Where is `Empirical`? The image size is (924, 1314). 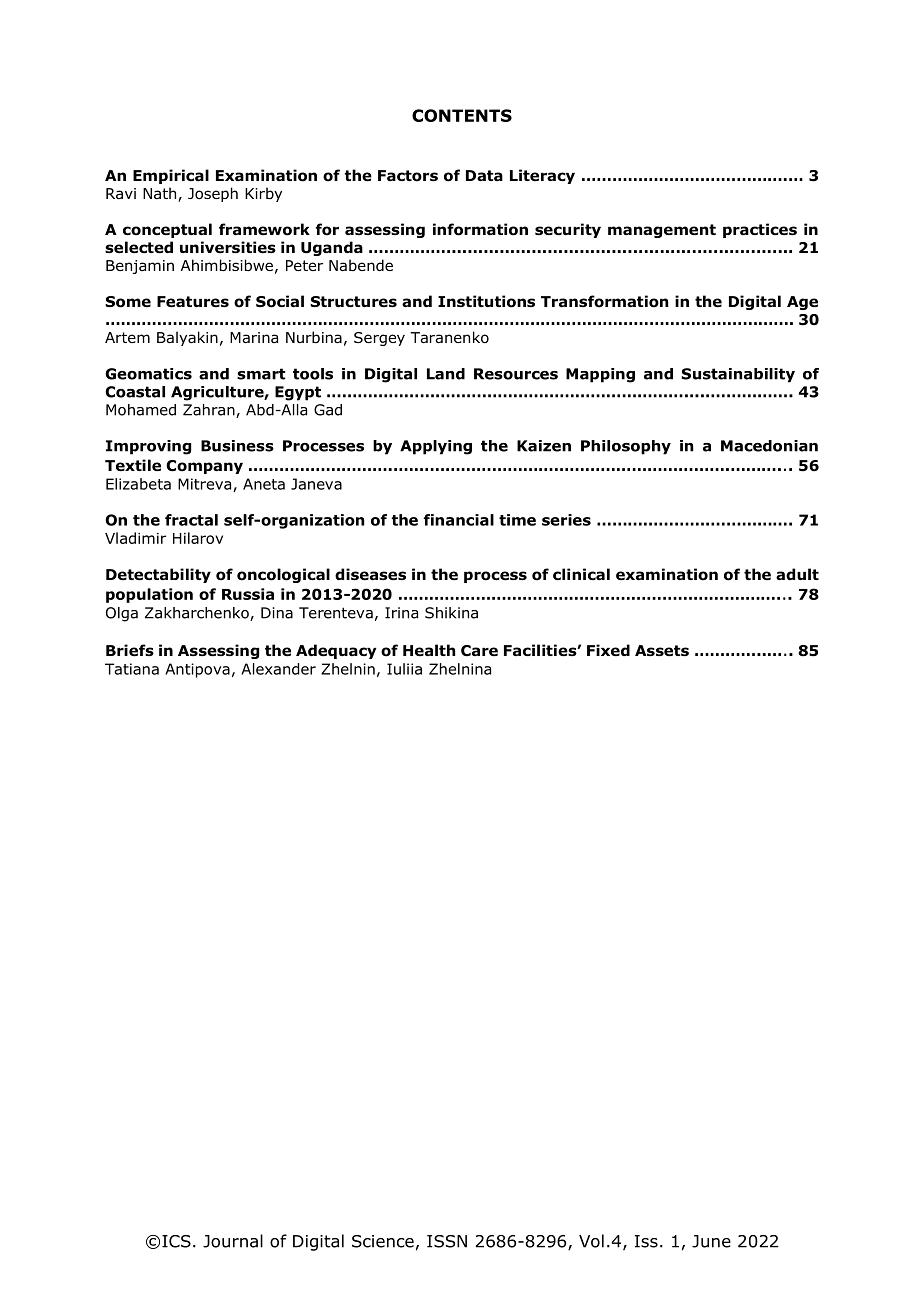 Empirical is located at coordinates (171, 176).
